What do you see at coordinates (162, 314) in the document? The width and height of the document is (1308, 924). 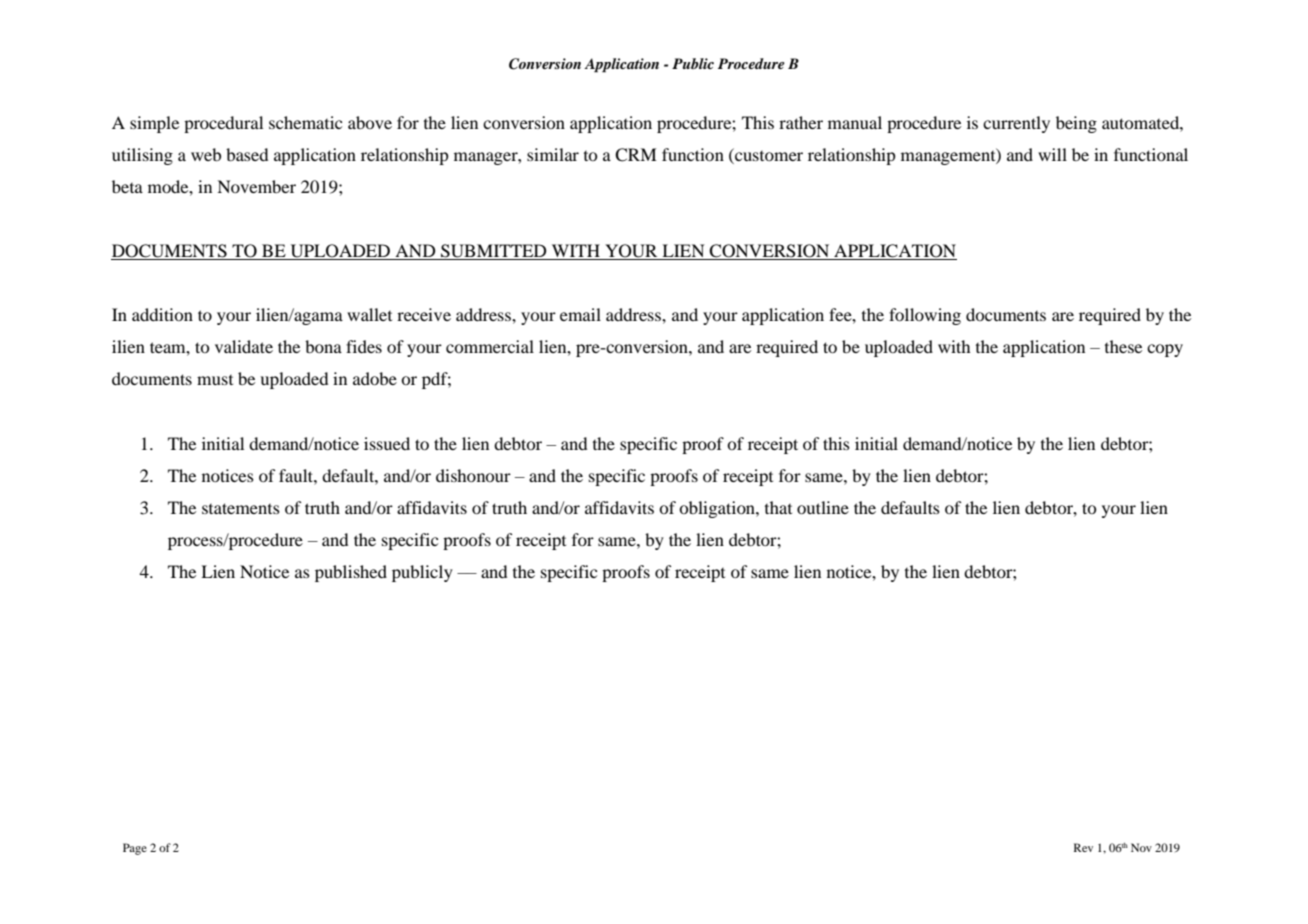 I see `addition` at bounding box center [162, 314].
